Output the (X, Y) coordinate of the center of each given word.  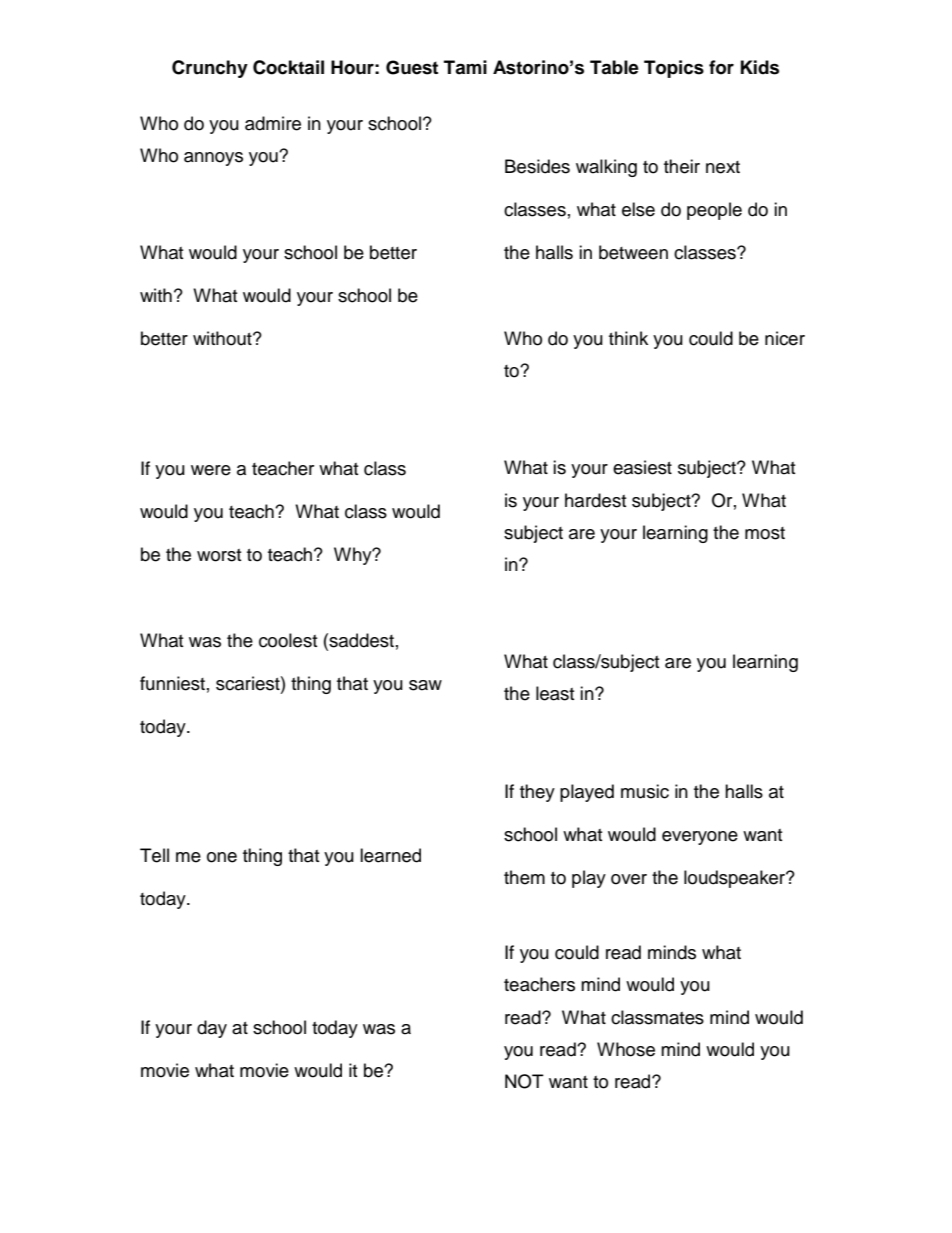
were (211, 470)
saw (425, 685)
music (645, 791)
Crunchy (210, 69)
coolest (288, 640)
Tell (154, 855)
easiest (642, 467)
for (721, 67)
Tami (465, 67)
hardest (595, 500)
